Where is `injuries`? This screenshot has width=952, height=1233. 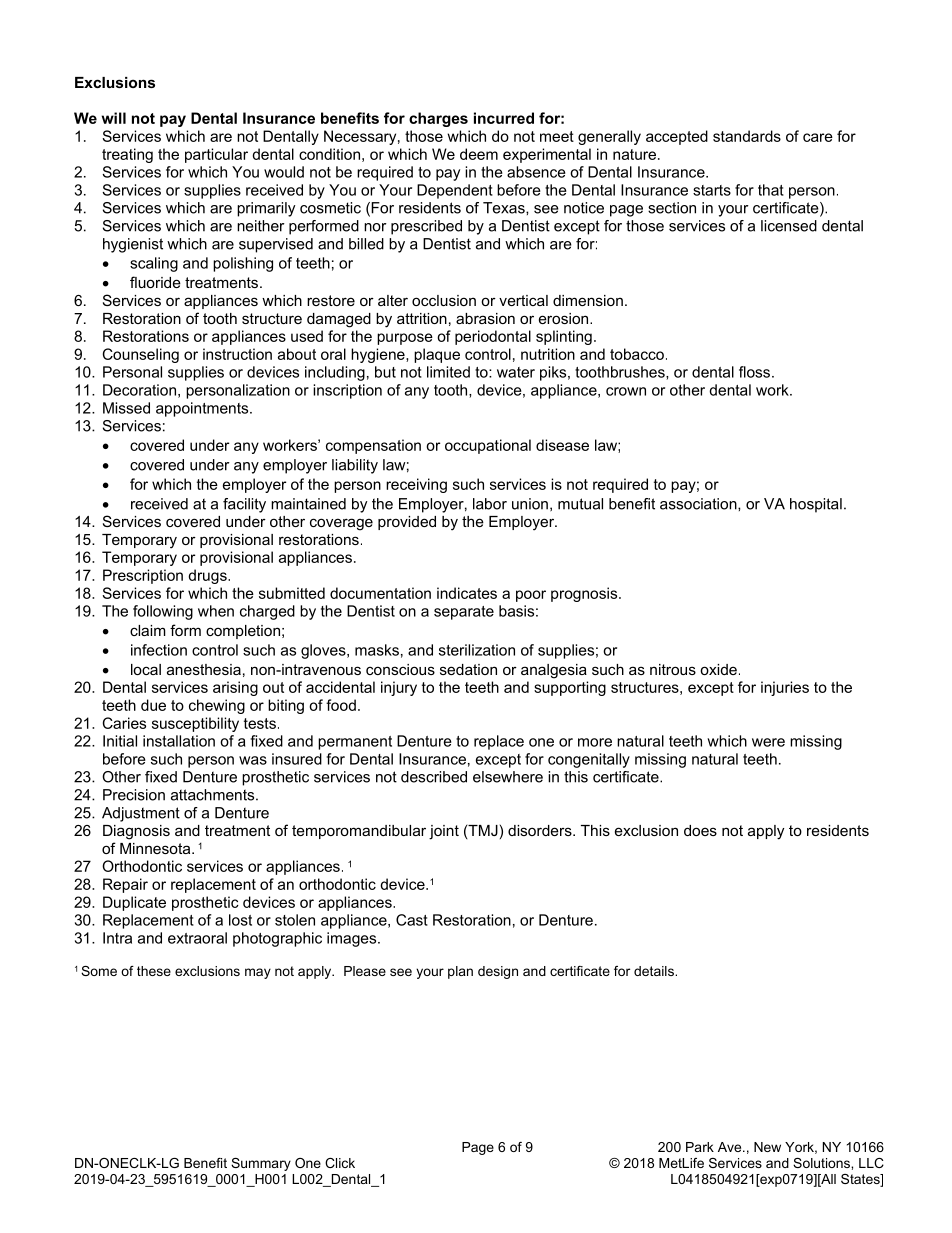 injuries is located at coordinates (785, 688).
